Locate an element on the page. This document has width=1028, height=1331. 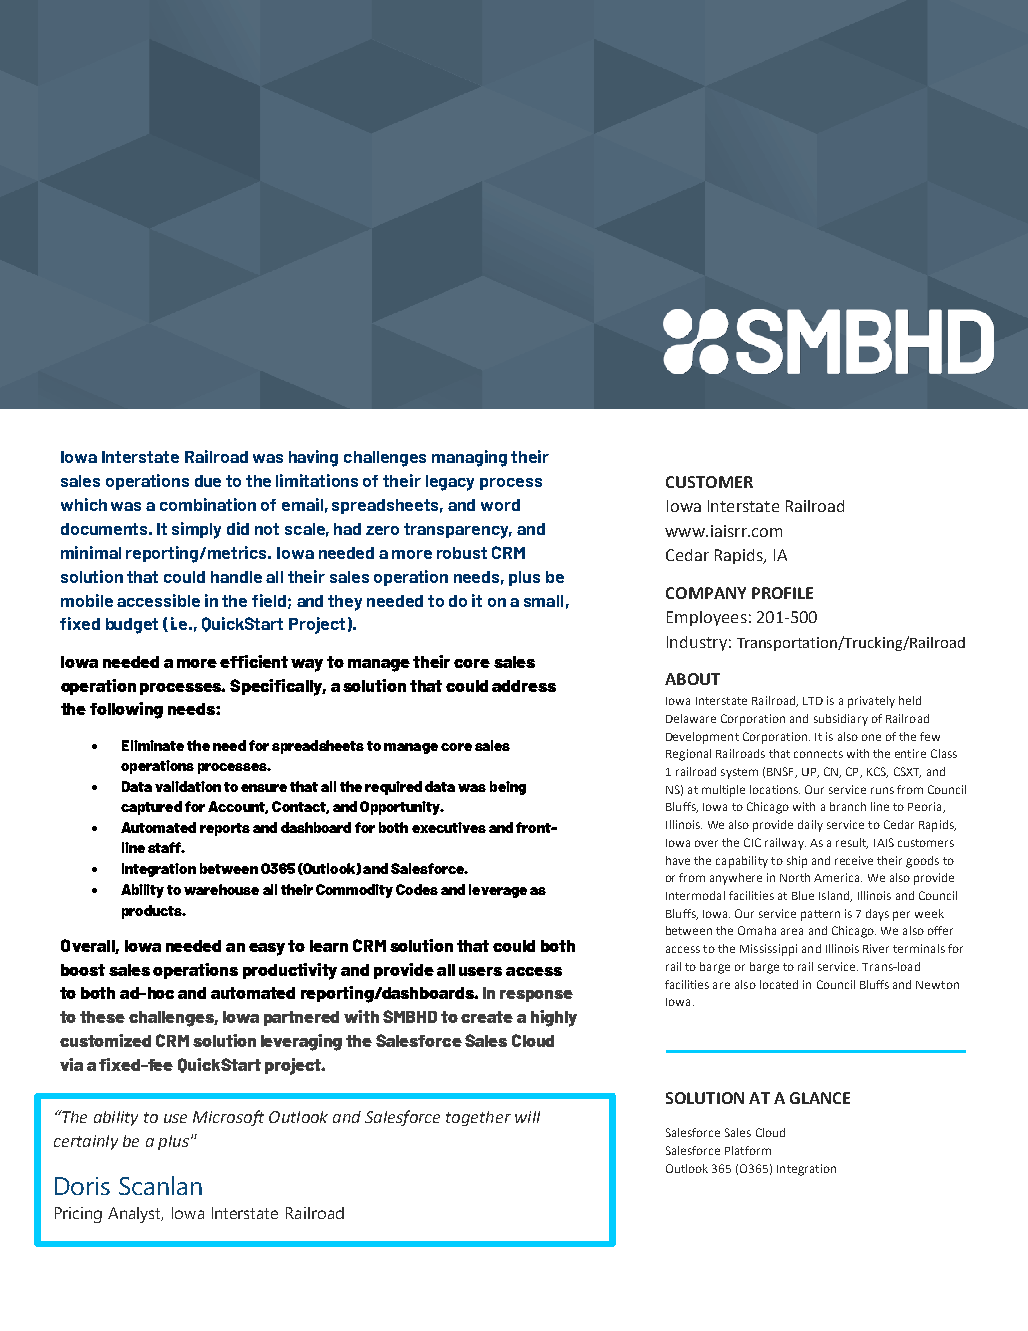
Analyst is located at coordinates (135, 1215).
